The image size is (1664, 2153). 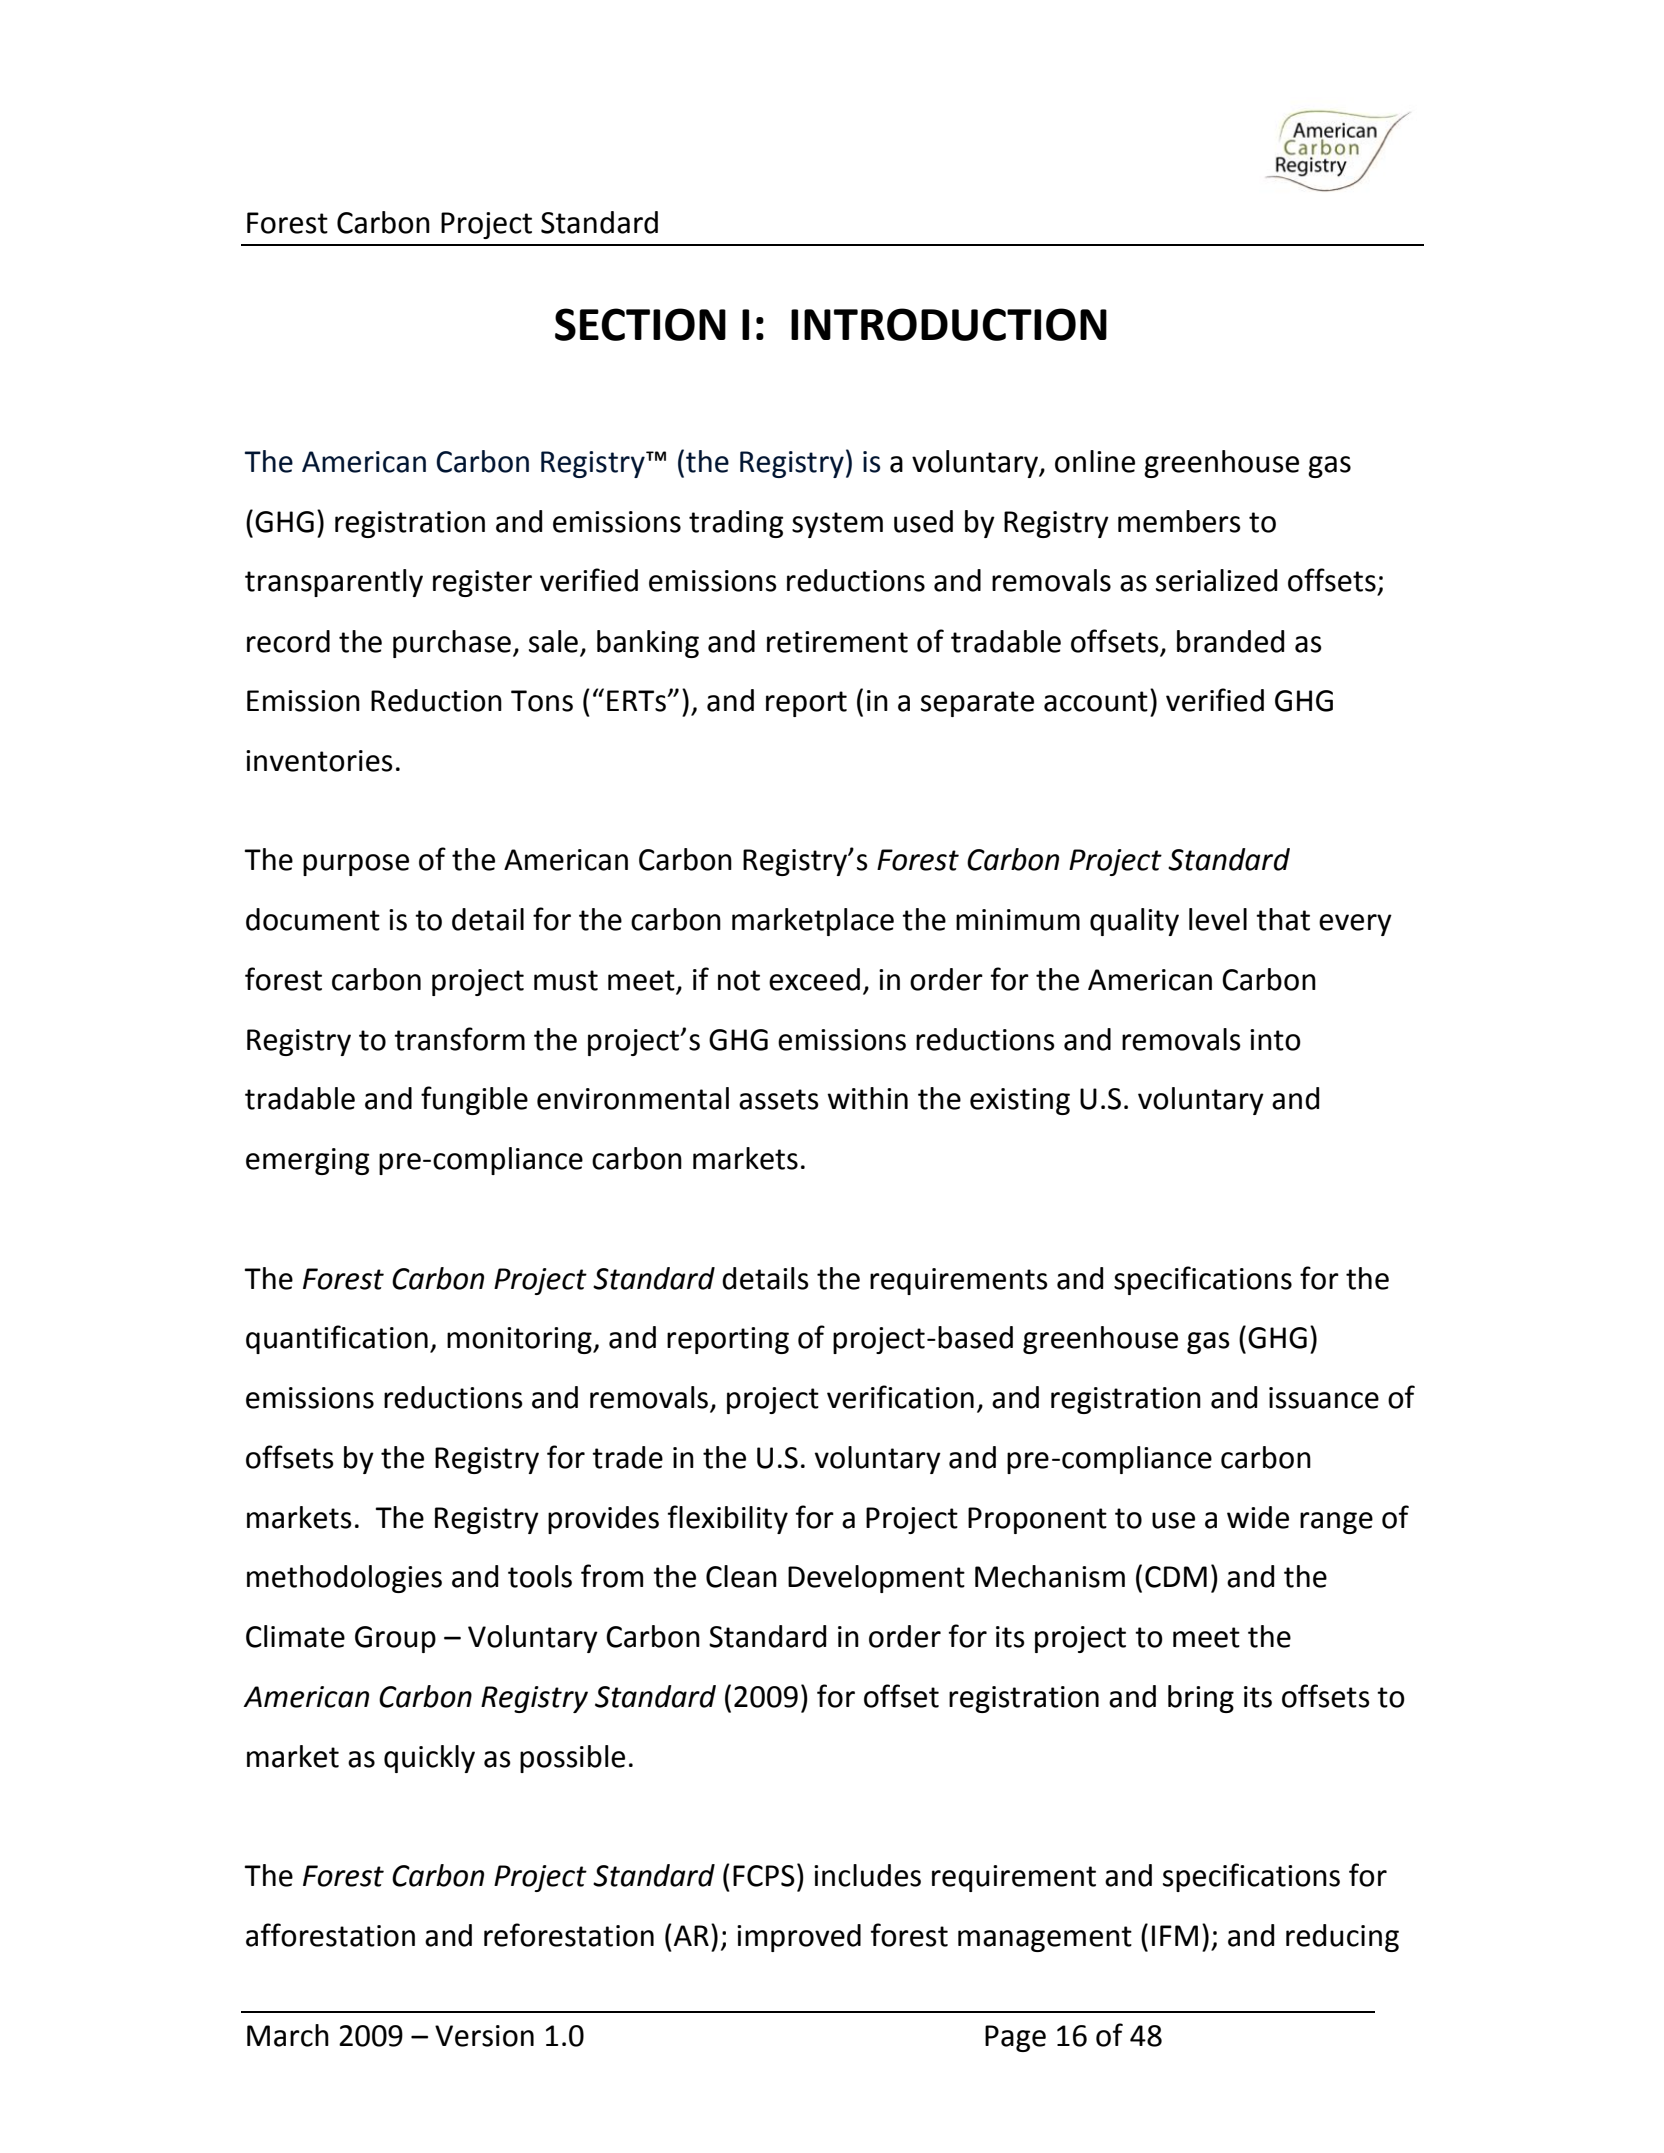 I want to click on Development, so click(x=876, y=1579).
